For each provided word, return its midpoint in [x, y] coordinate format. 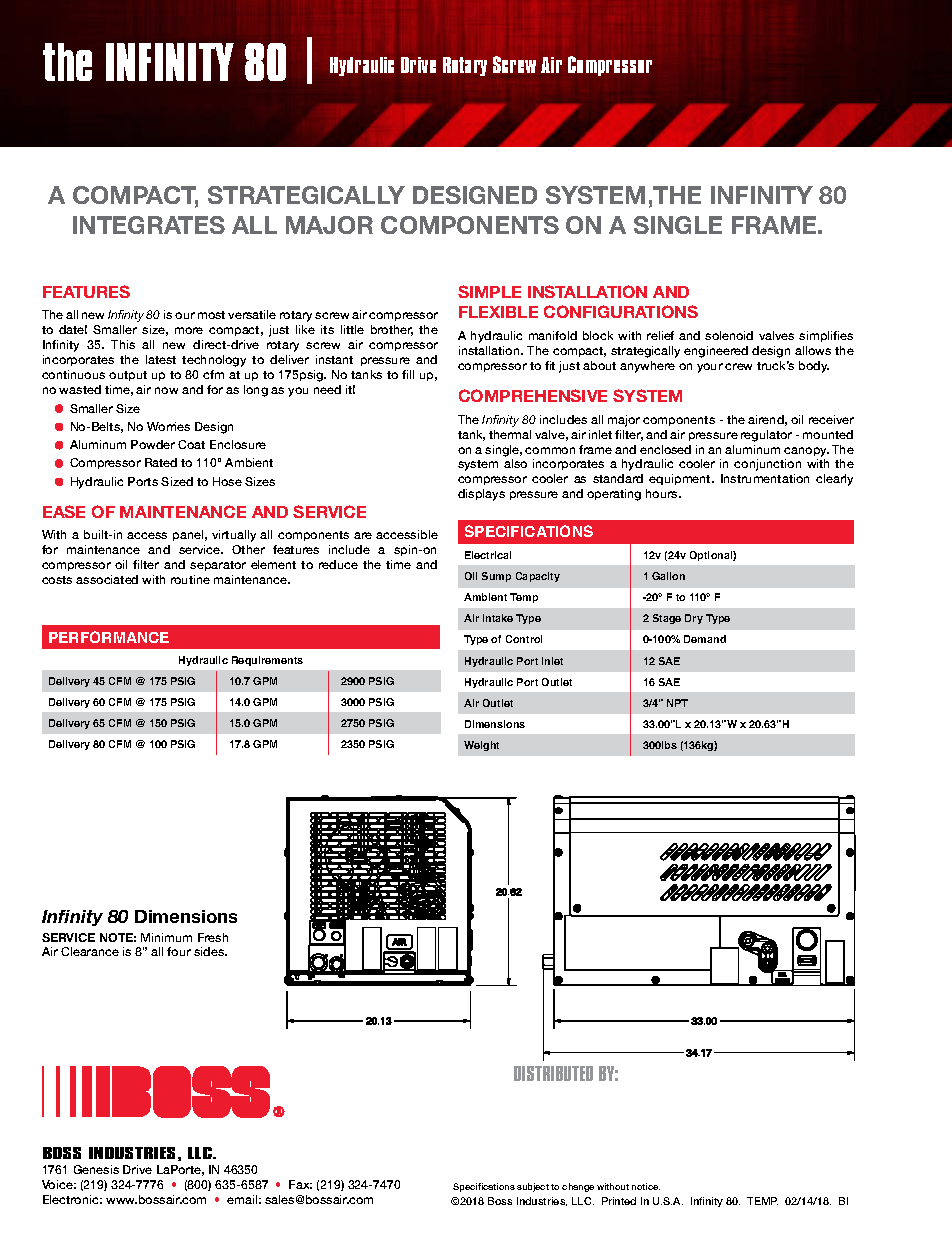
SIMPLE [489, 291]
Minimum [166, 937]
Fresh [213, 937]
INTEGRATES [149, 225]
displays [481, 495]
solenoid [729, 335]
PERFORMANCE [109, 637]
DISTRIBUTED [553, 1073]
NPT [677, 703]
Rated [161, 462]
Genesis [96, 1169]
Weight [481, 746]
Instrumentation [765, 478]
